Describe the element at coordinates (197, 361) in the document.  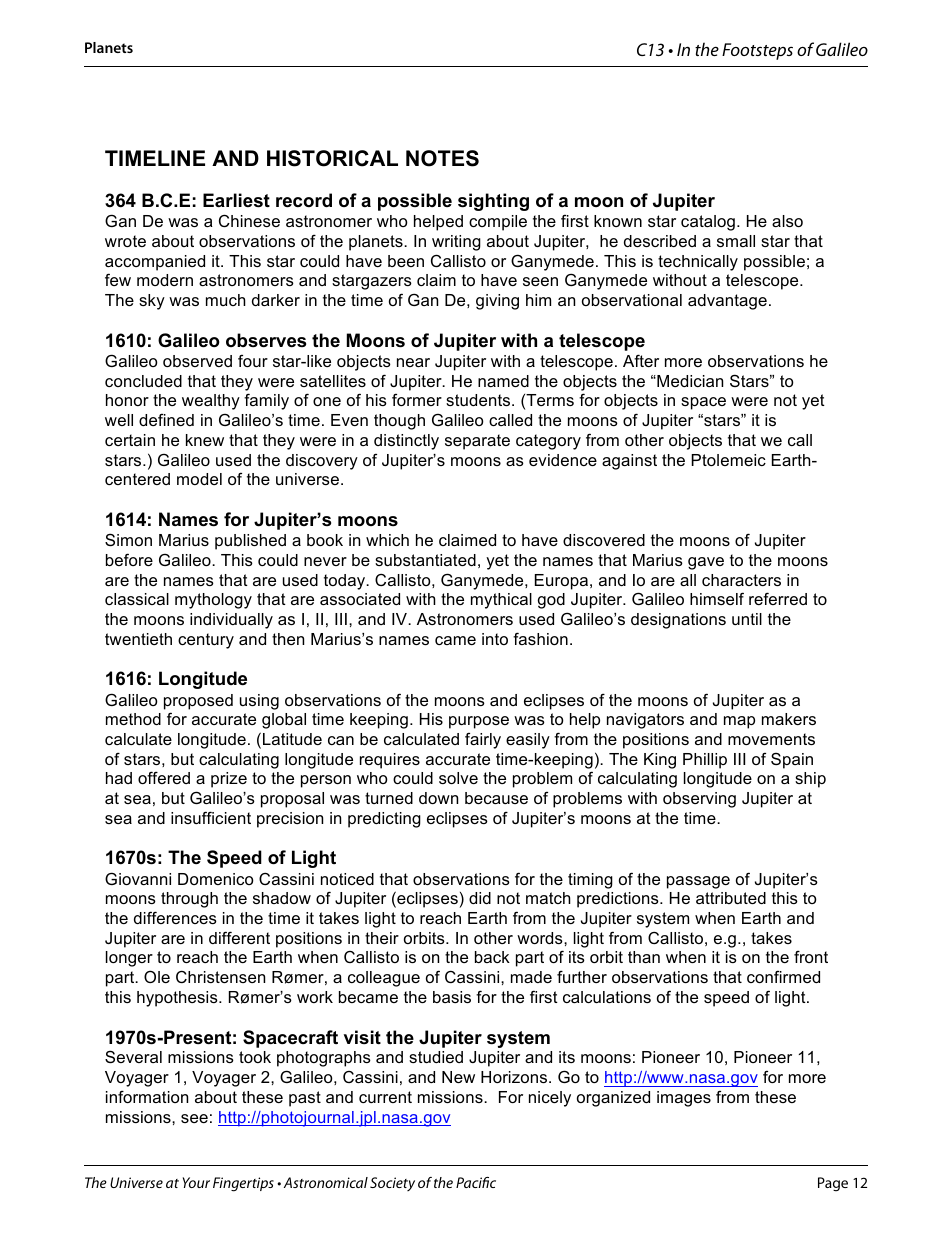
I see `observed` at that location.
